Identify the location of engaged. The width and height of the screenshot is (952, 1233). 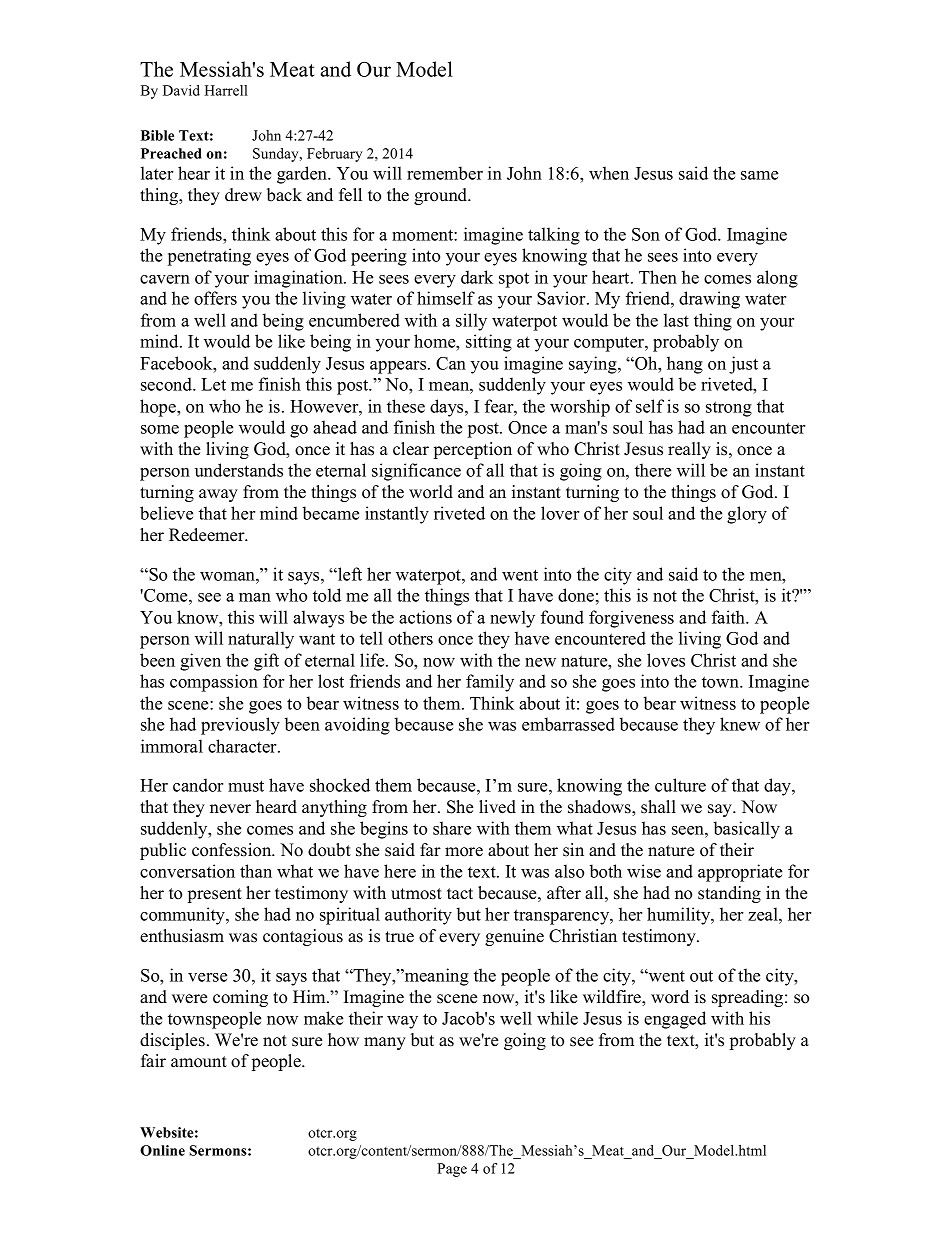
(675, 1020).
